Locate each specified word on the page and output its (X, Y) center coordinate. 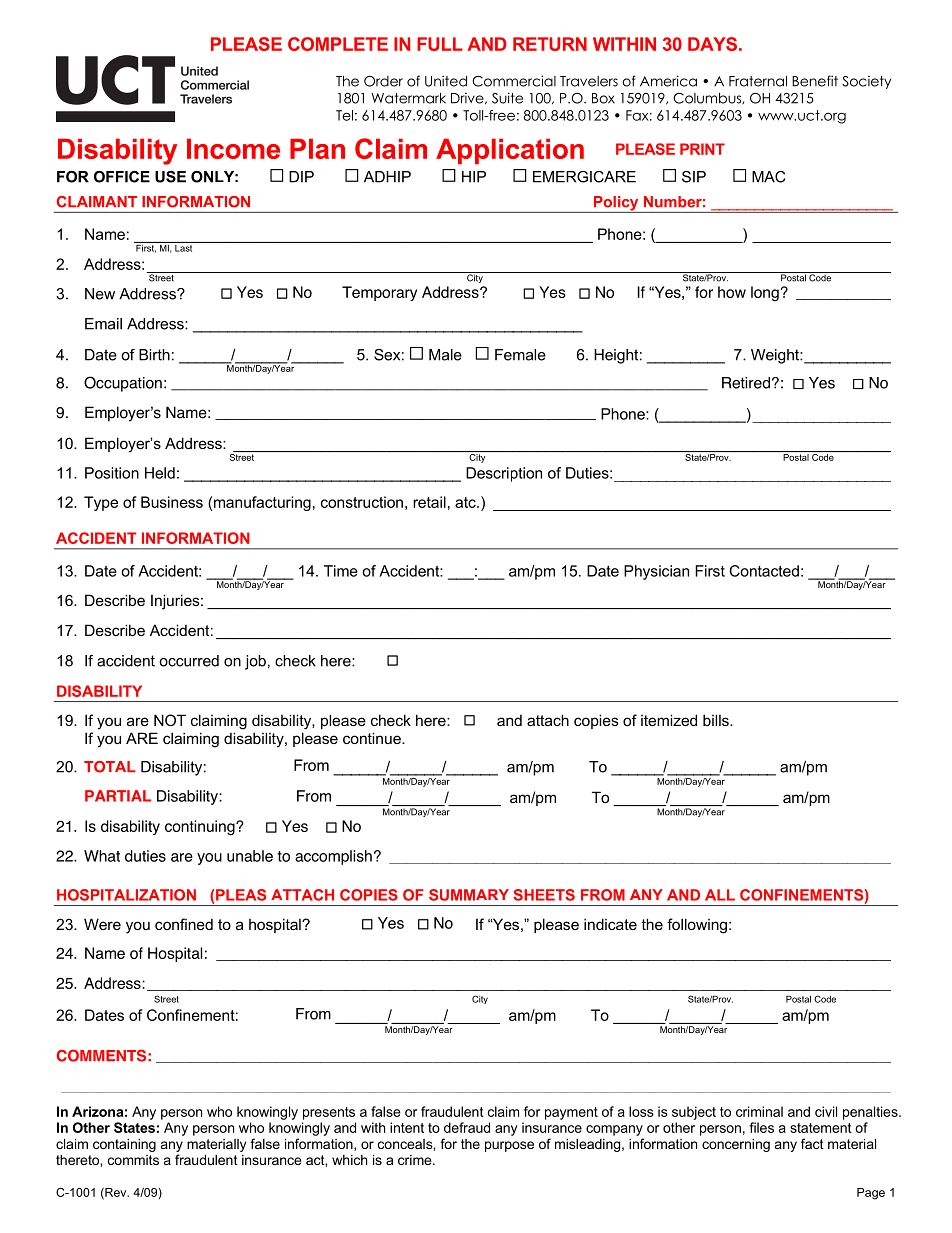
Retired (746, 383)
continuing (201, 827)
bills (717, 720)
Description (504, 474)
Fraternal (758, 81)
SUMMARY (469, 895)
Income (233, 148)
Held (160, 473)
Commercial (514, 81)
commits (133, 1160)
